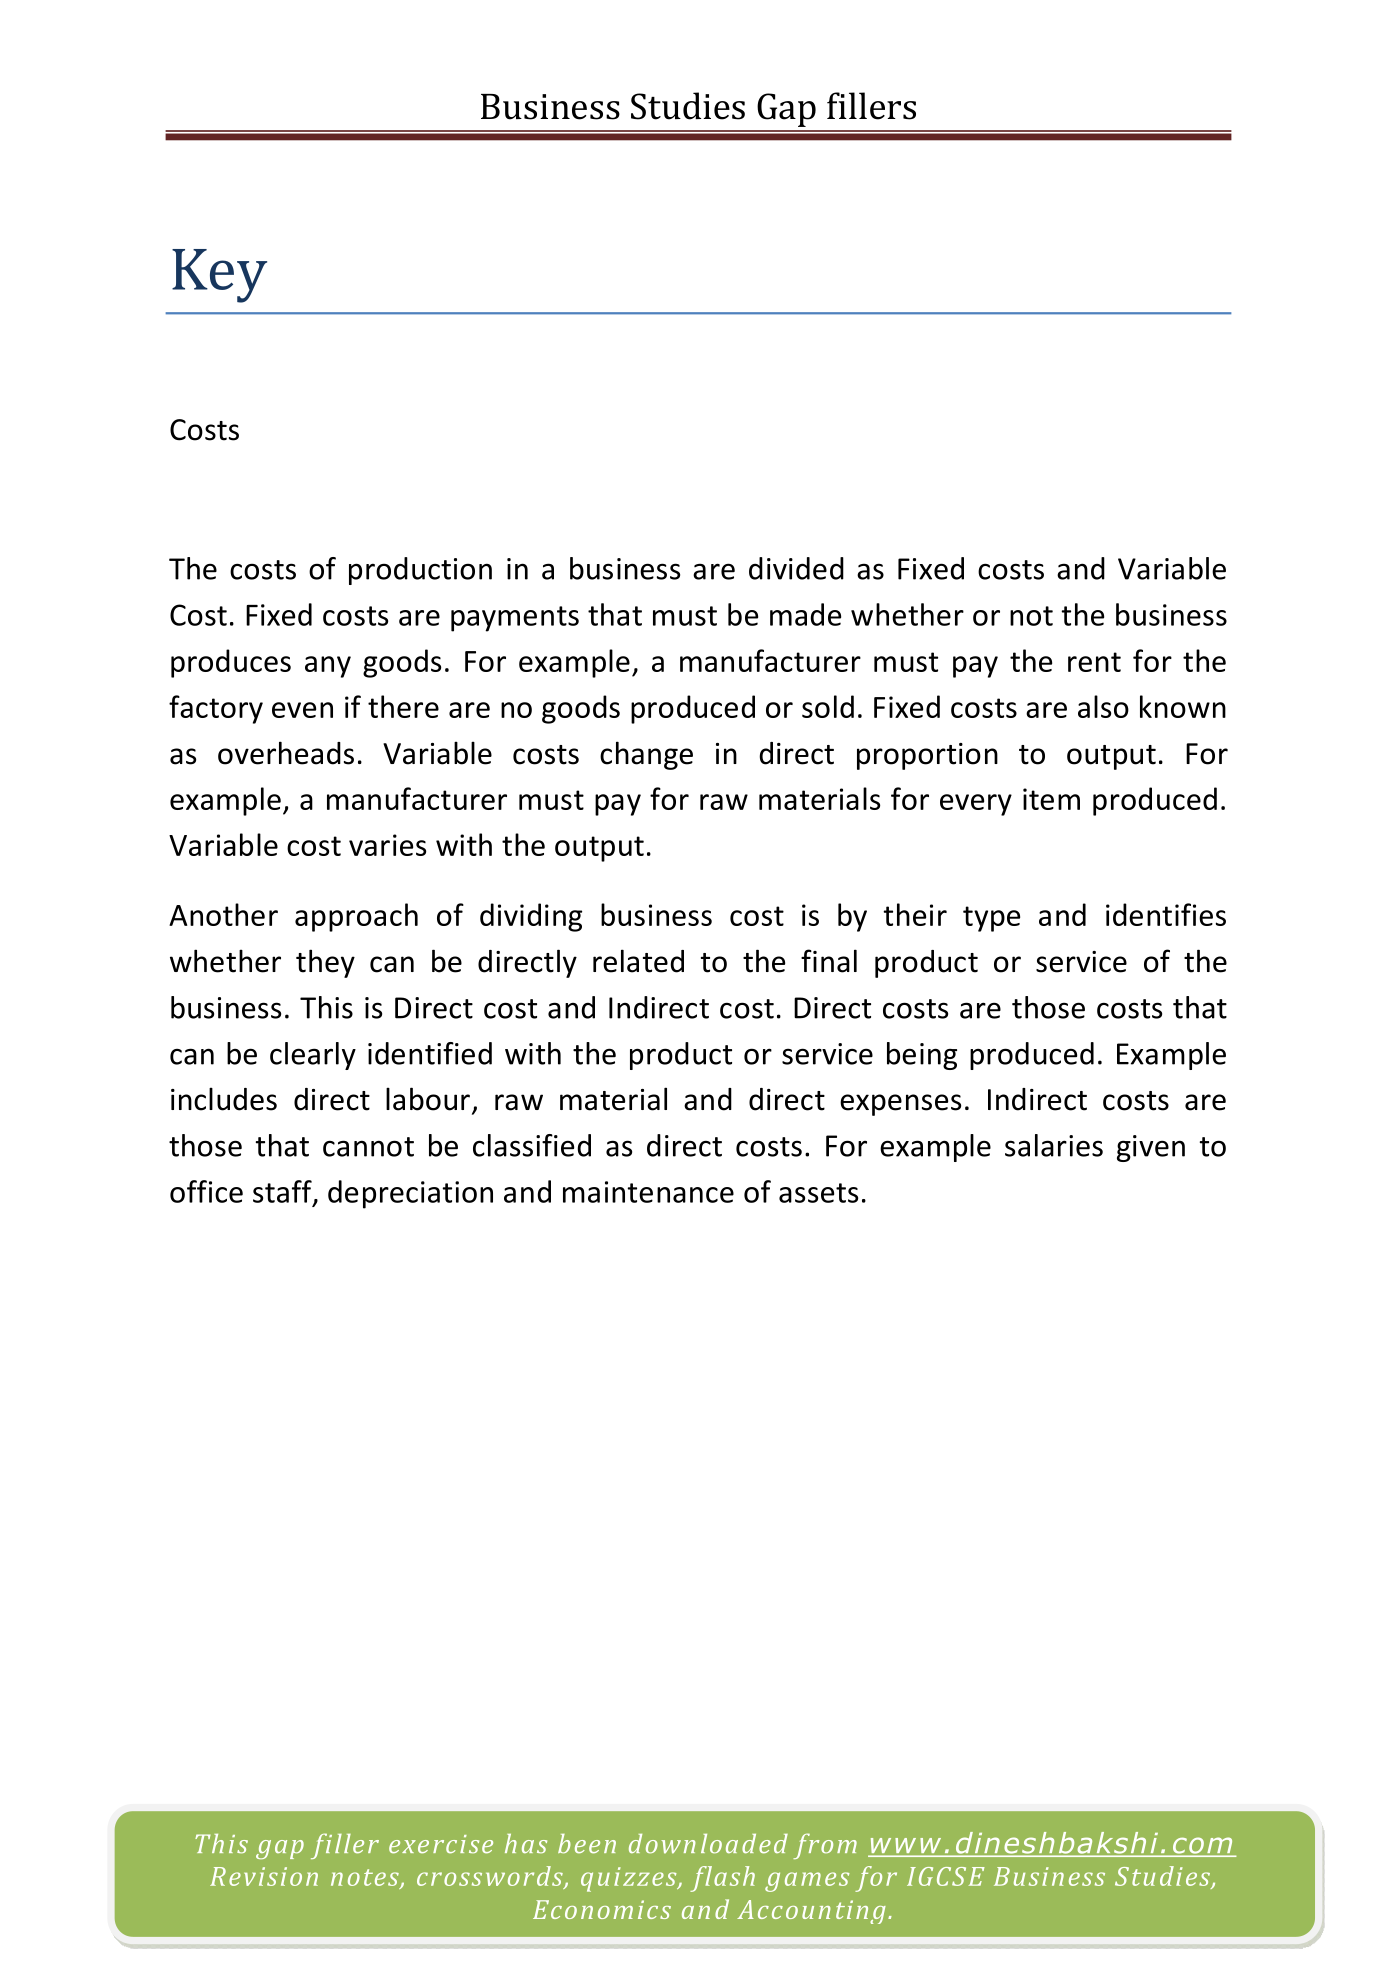 The height and width of the screenshot is (1976, 1397). What do you see at coordinates (1094, 662) in the screenshot?
I see `rent` at bounding box center [1094, 662].
